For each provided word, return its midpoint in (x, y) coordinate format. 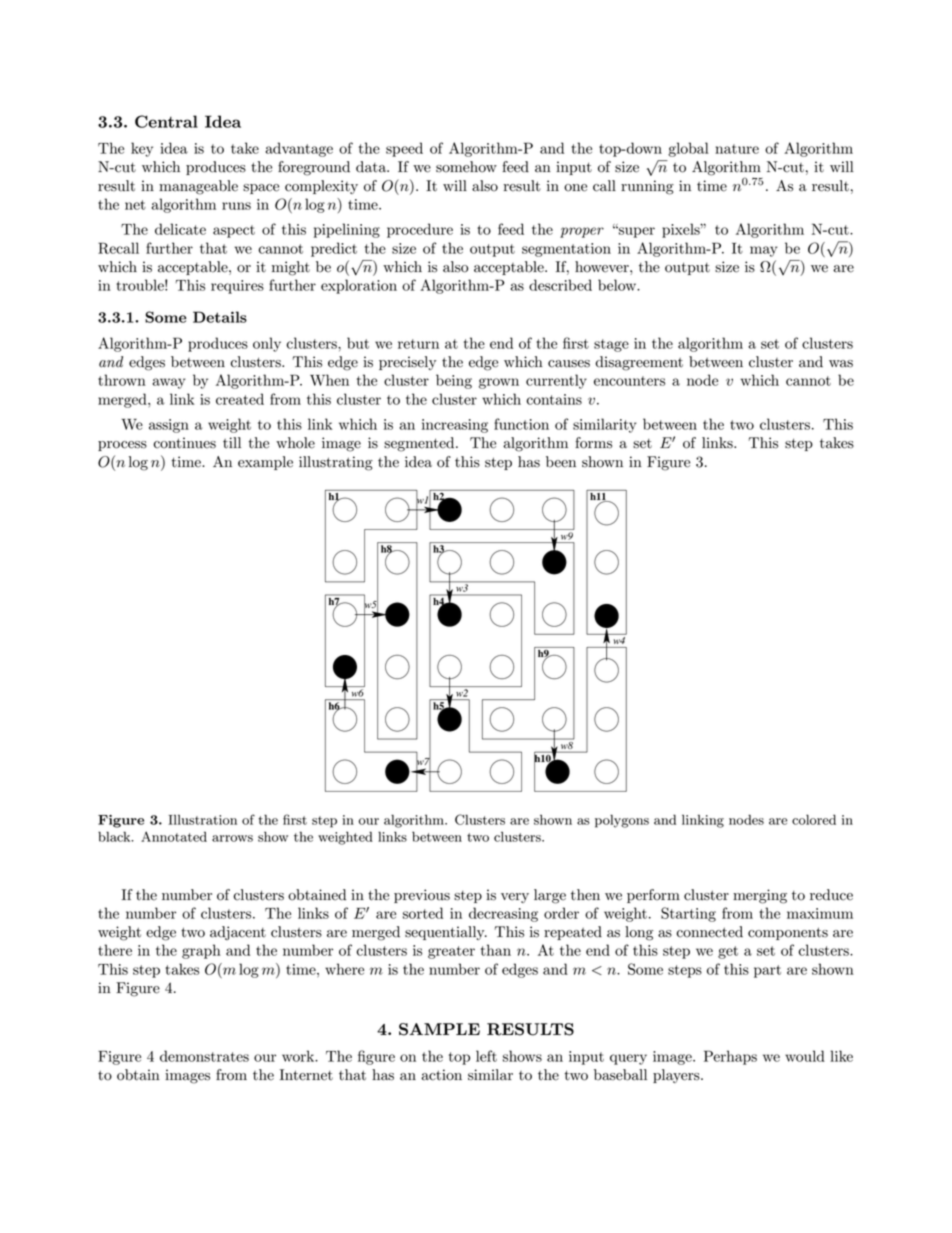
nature (737, 149)
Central (166, 121)
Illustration (202, 819)
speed (404, 149)
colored (814, 819)
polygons (622, 821)
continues (184, 443)
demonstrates (204, 1056)
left (486, 1056)
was (841, 364)
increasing (455, 426)
